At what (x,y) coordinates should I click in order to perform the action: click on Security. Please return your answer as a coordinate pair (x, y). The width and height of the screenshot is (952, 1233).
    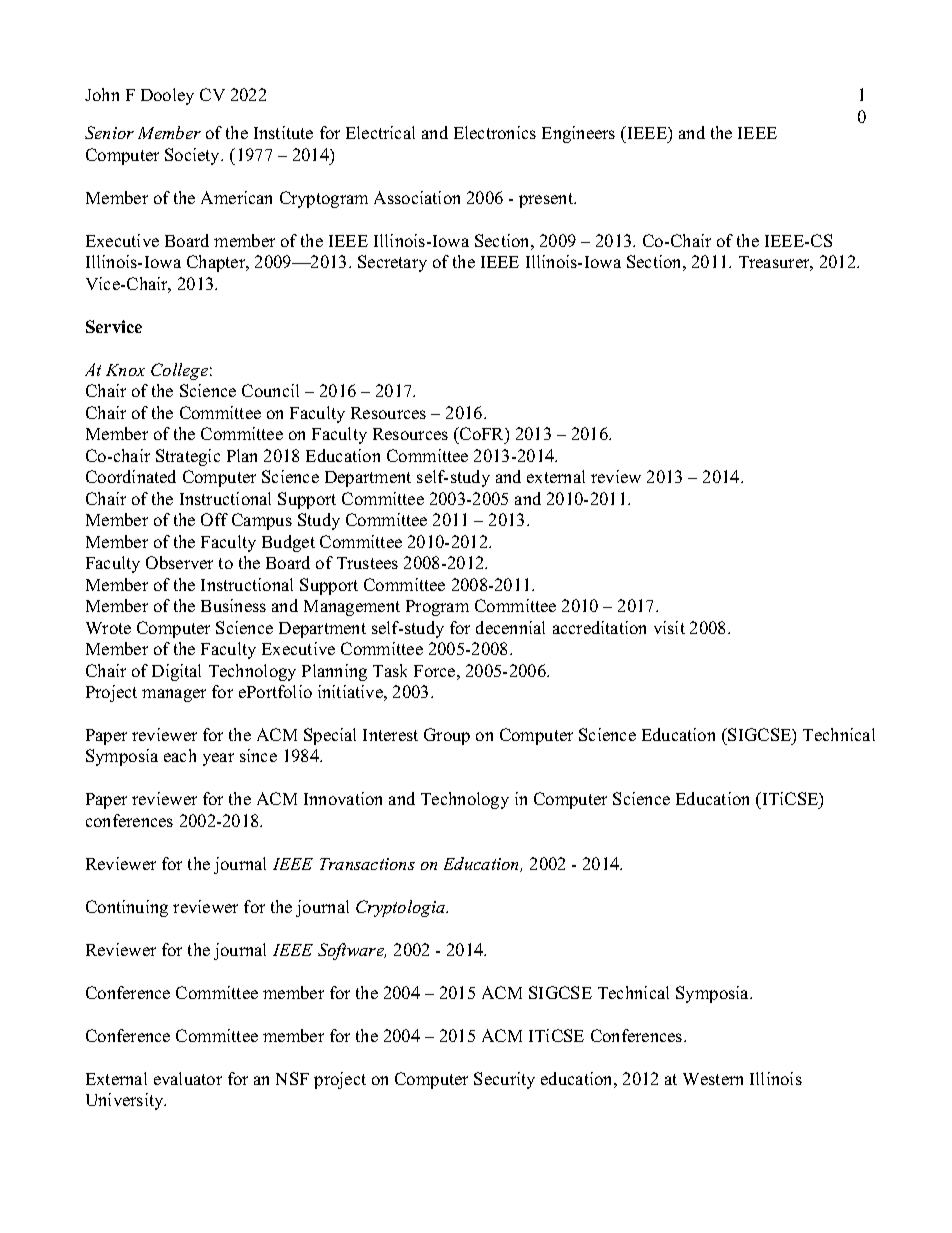
    Looking at the image, I should click on (504, 1080).
